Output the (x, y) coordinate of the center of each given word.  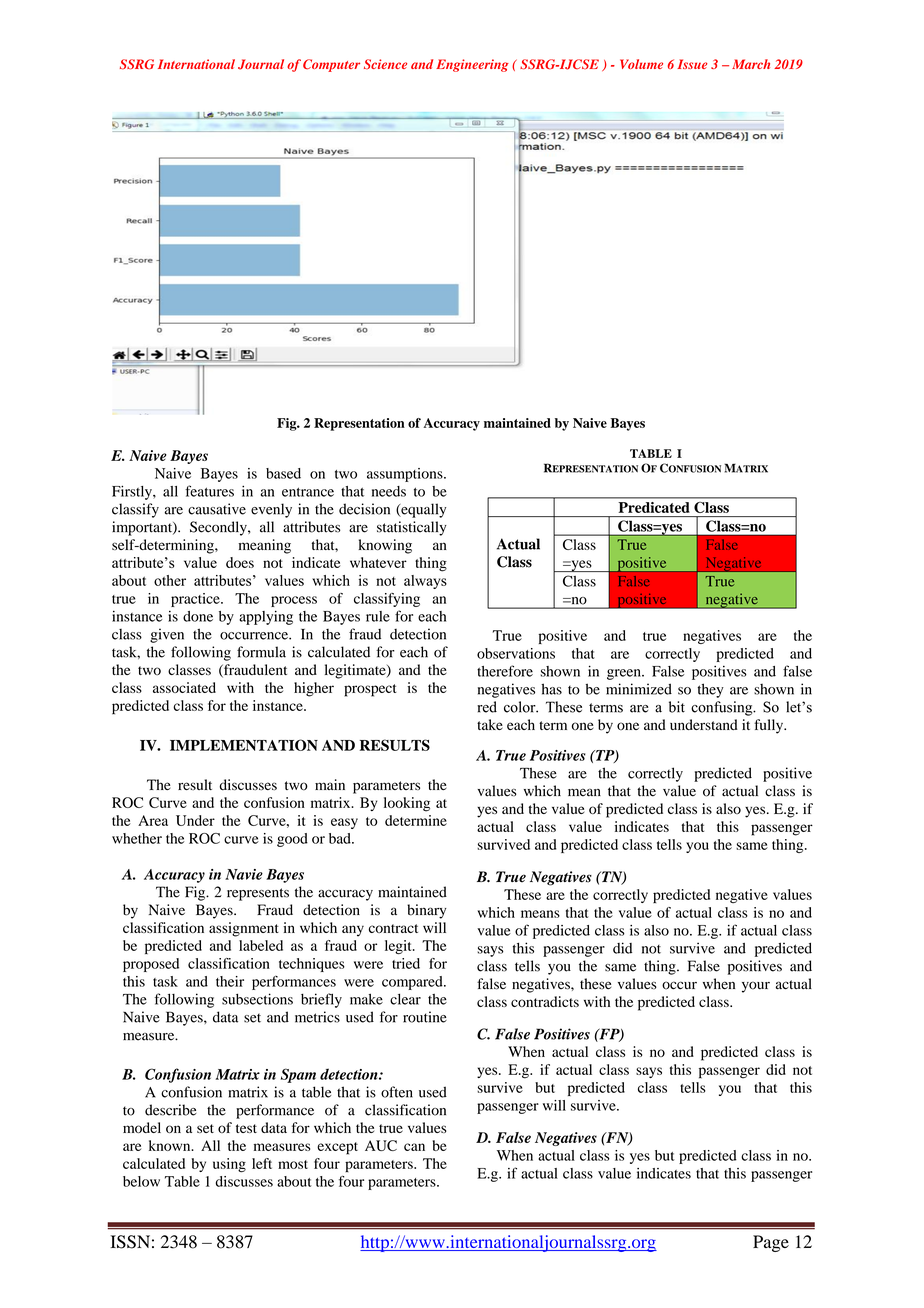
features (209, 491)
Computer (331, 65)
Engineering (472, 65)
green (625, 674)
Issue (692, 64)
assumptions (406, 475)
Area (153, 820)
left (262, 1163)
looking (407, 804)
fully (770, 726)
